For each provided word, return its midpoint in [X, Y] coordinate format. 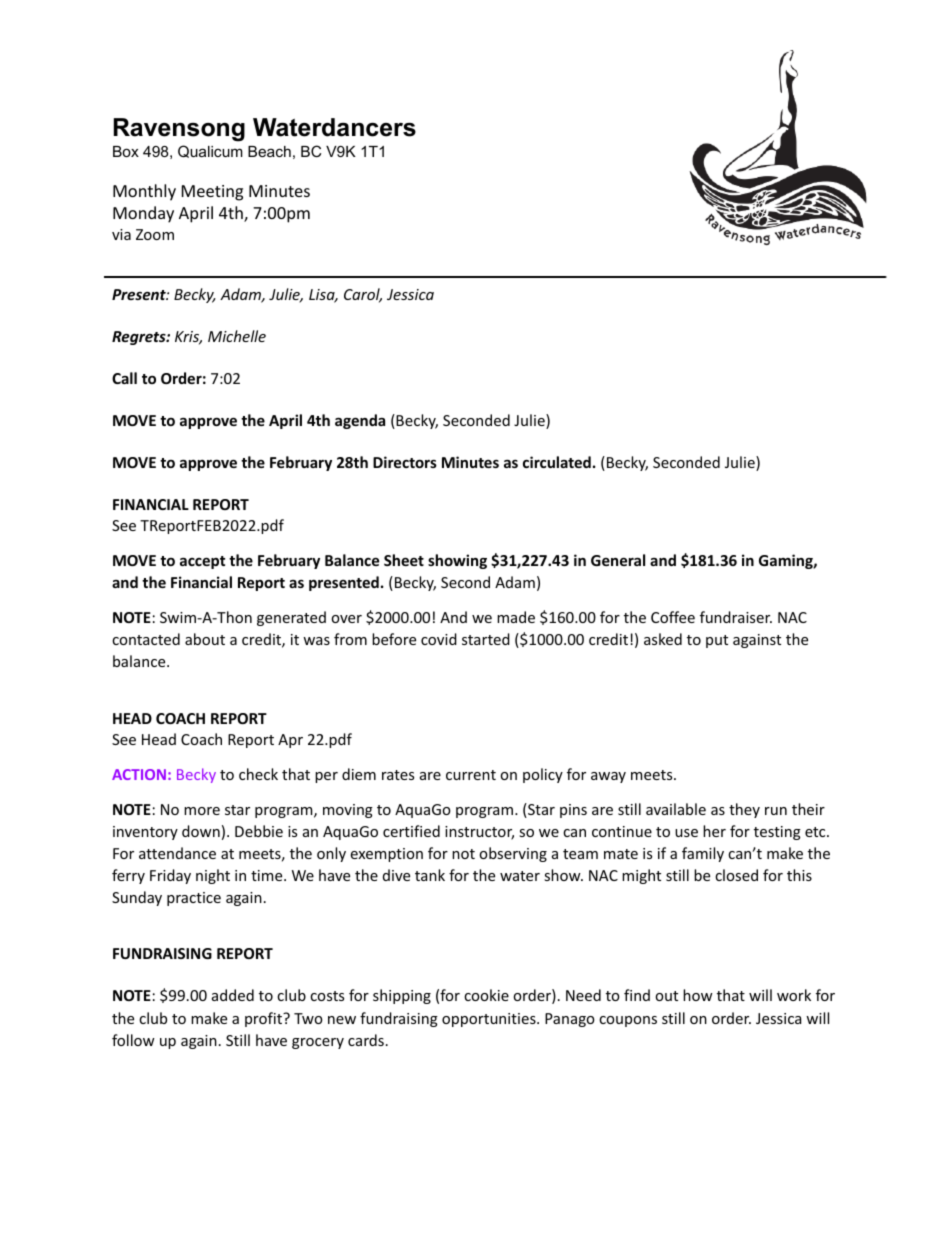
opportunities [490, 1020]
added [233, 995]
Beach [269, 151]
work [794, 995]
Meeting [212, 193]
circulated [557, 462]
